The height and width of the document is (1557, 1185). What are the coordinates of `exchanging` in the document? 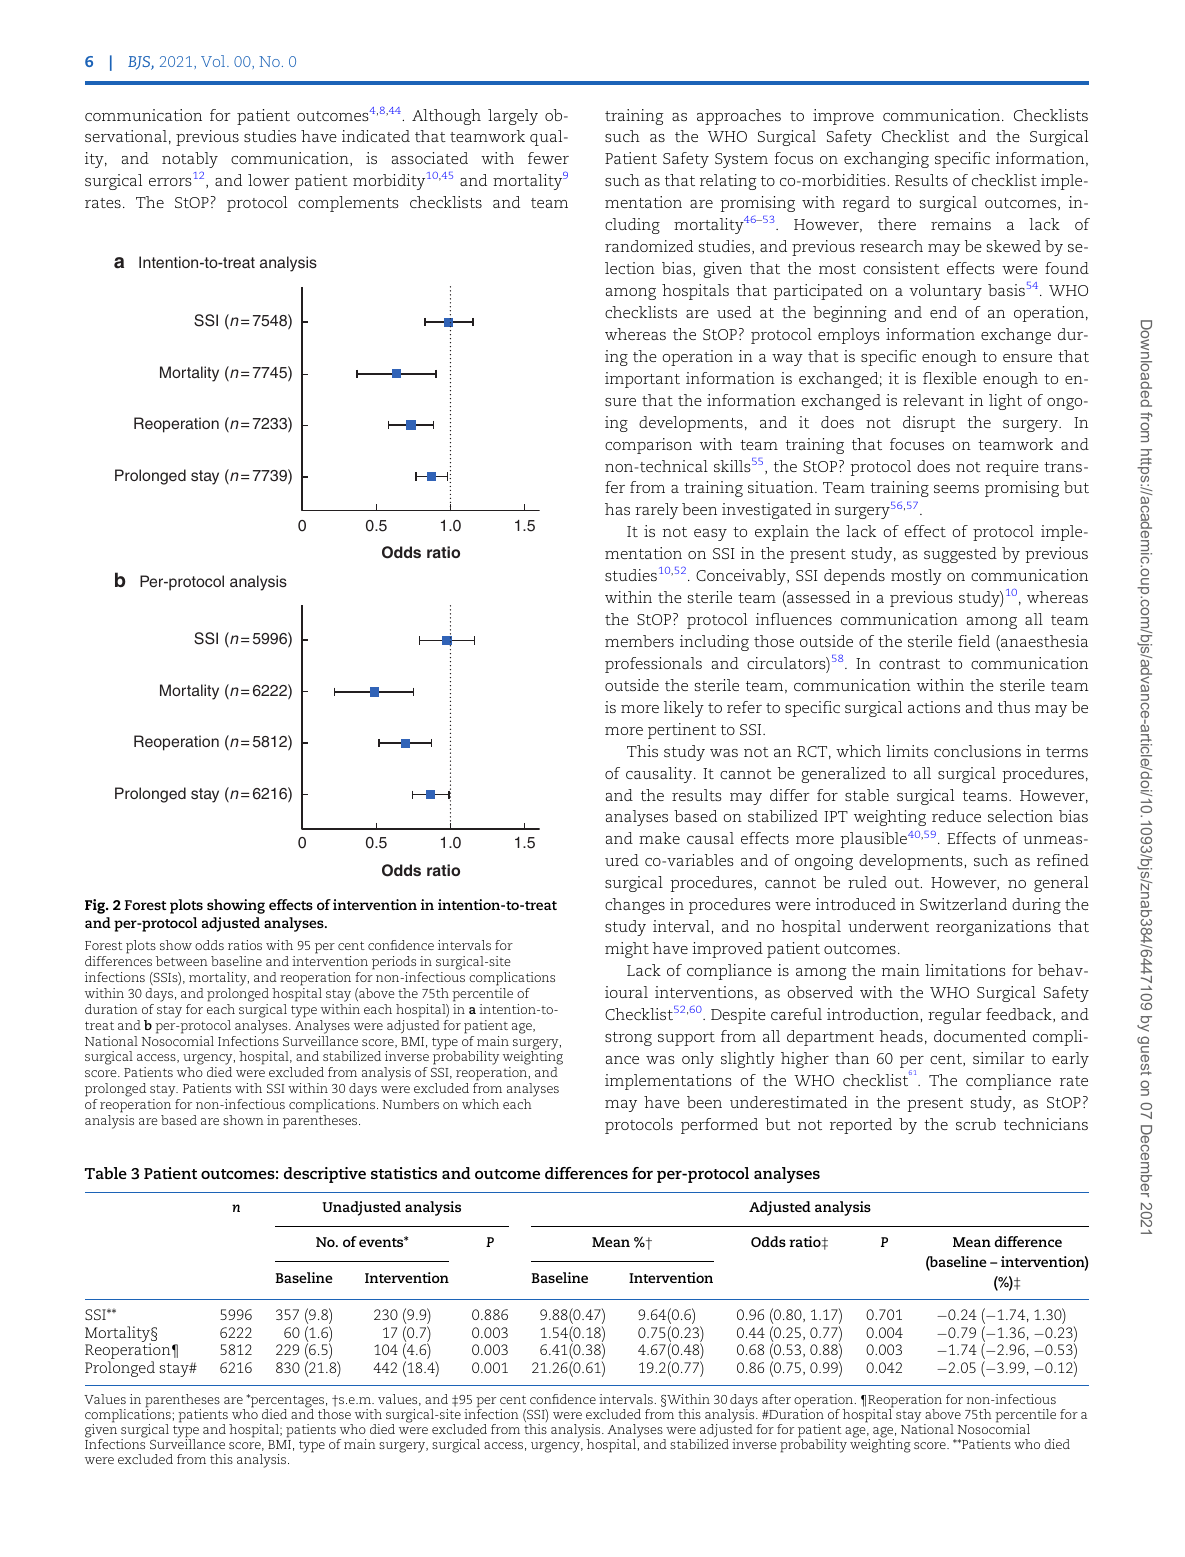 It's located at (886, 160).
